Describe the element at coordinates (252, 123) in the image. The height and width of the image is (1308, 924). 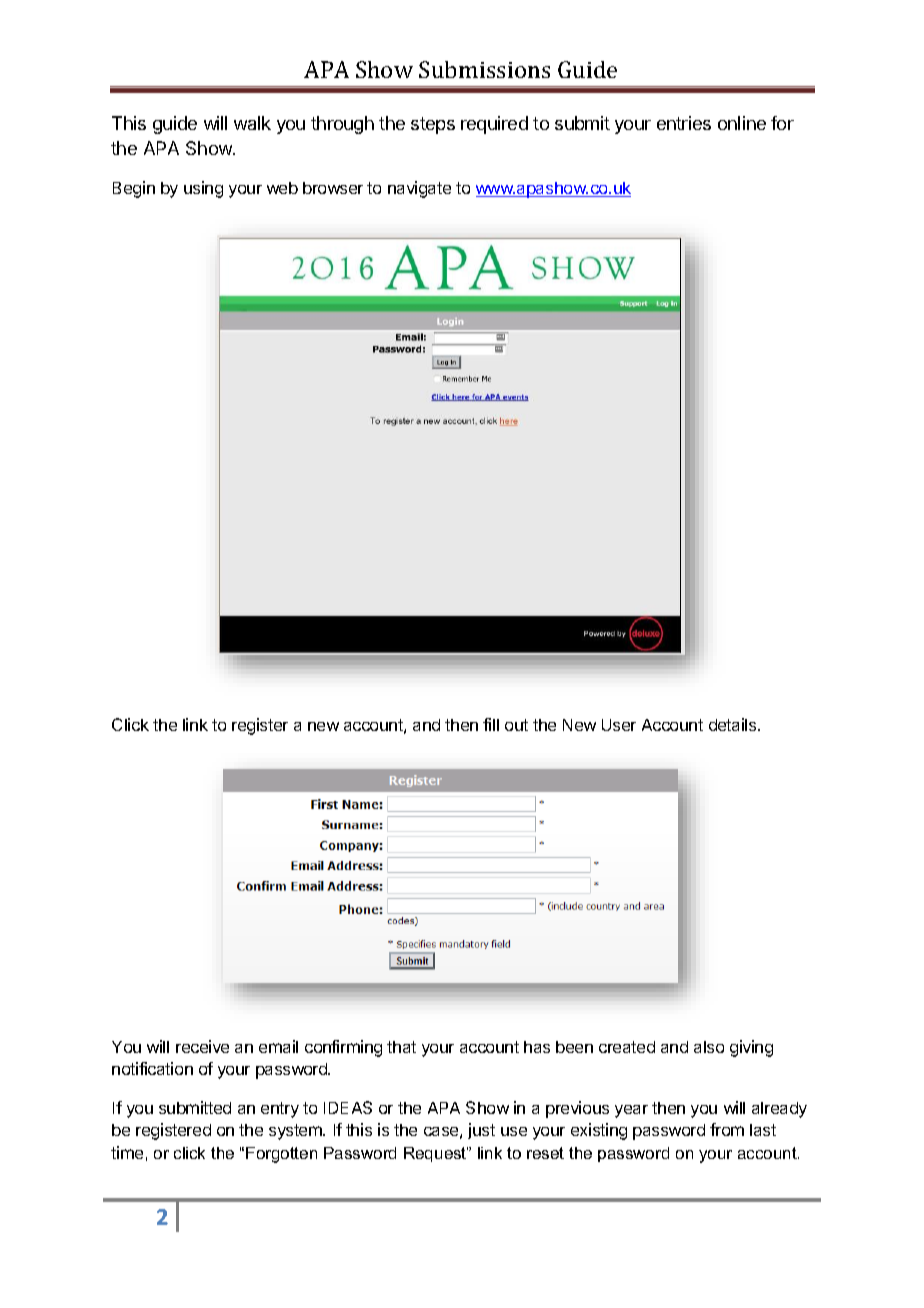
I see `walk` at that location.
